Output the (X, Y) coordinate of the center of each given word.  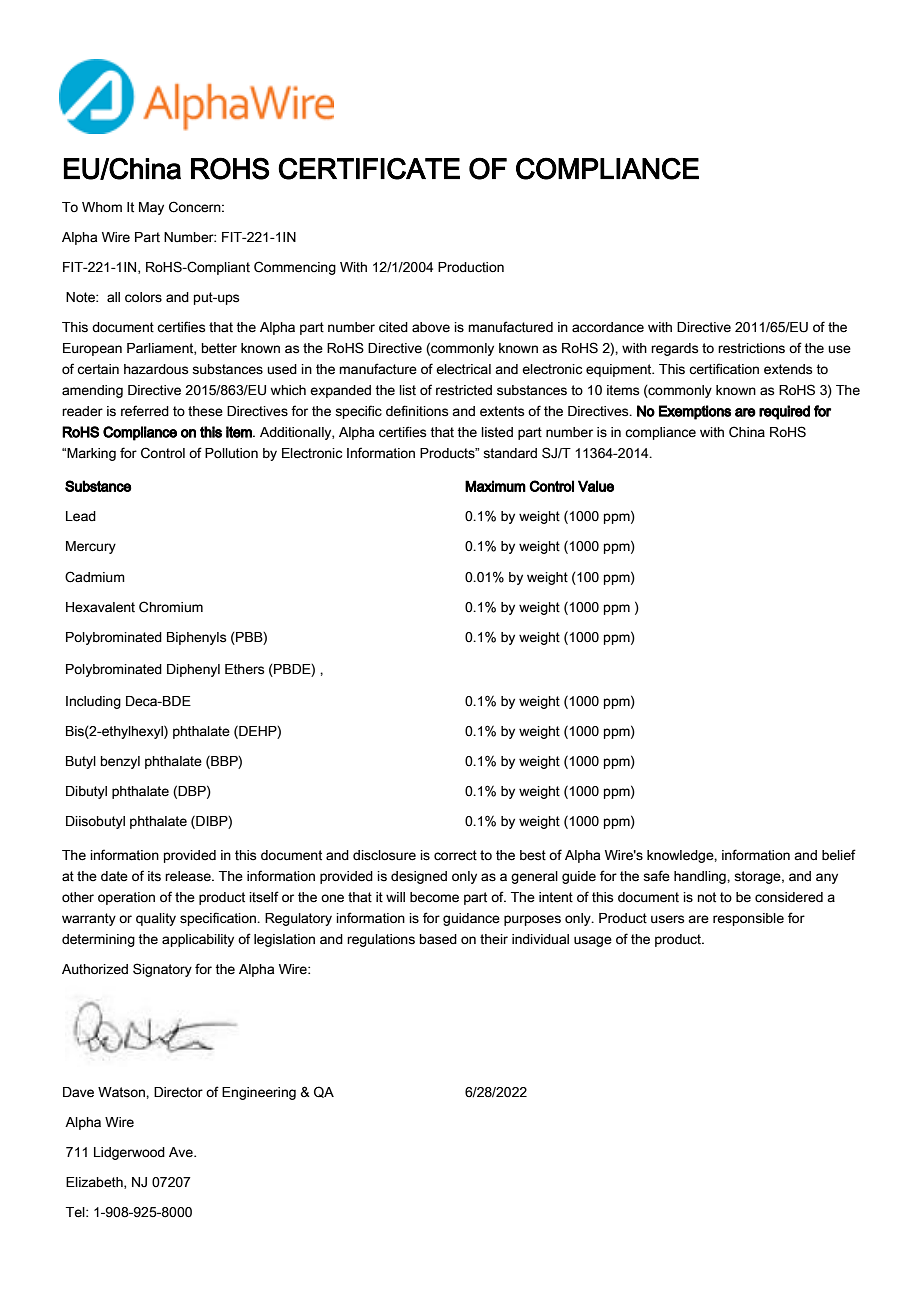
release (189, 876)
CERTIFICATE (369, 168)
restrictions (751, 348)
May (151, 208)
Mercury (91, 547)
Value (596, 486)
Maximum (495, 486)
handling (701, 877)
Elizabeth (95, 1183)
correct (455, 855)
